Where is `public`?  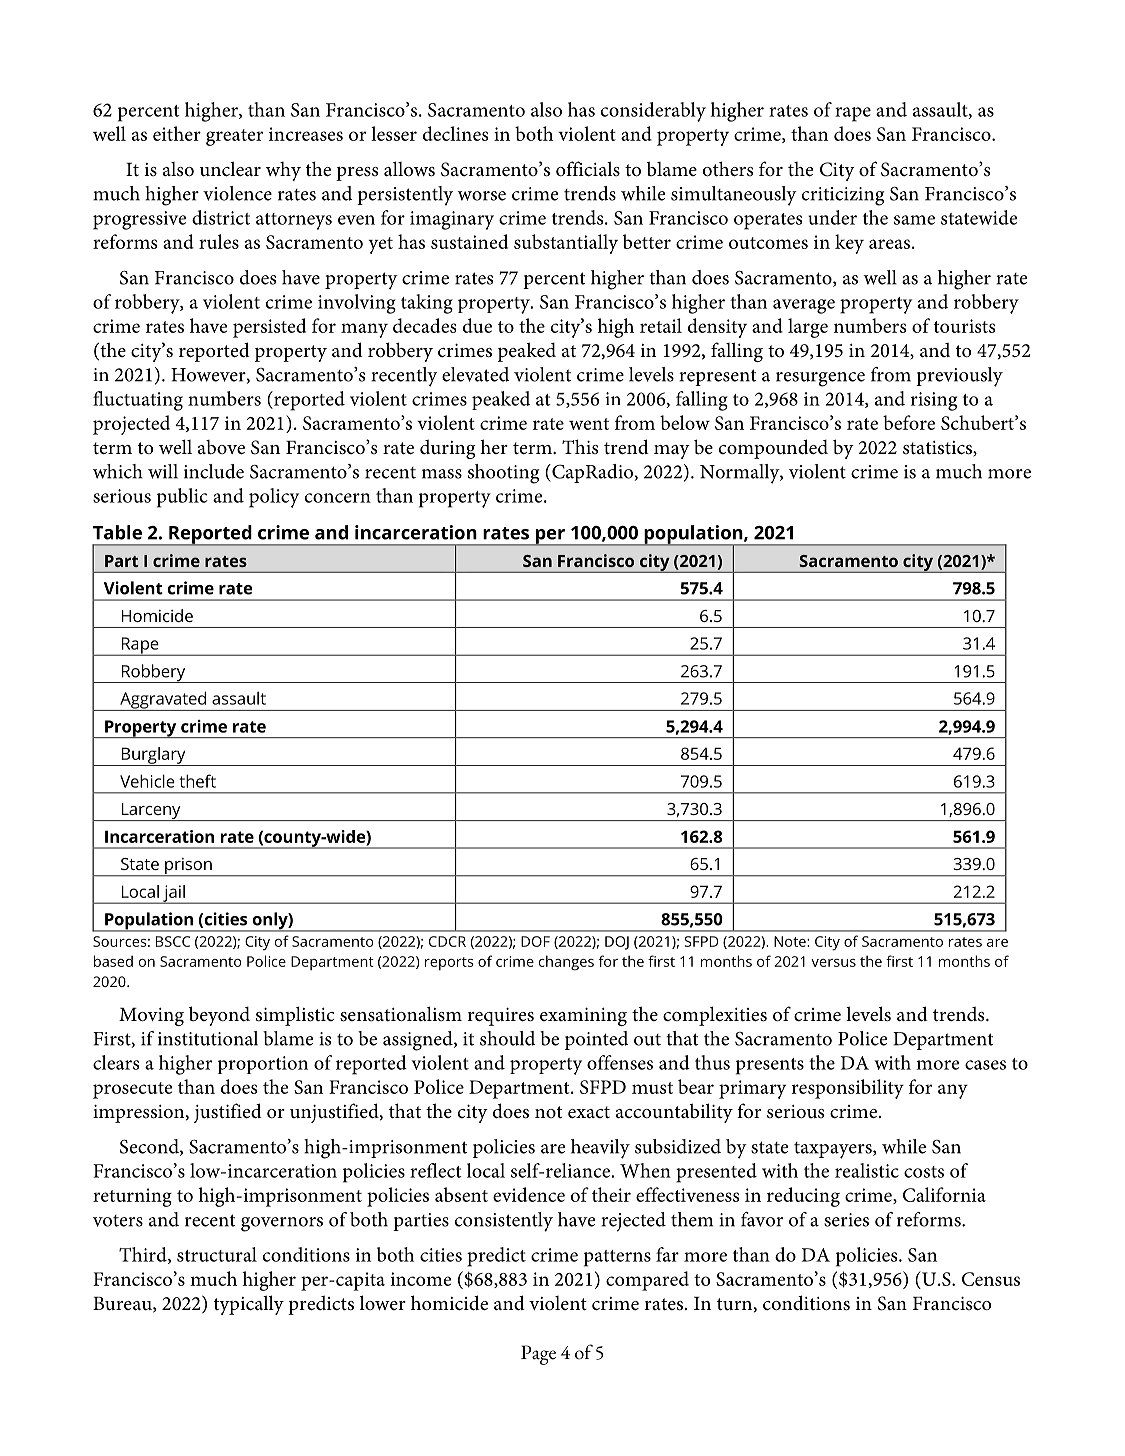
public is located at coordinates (182, 498).
